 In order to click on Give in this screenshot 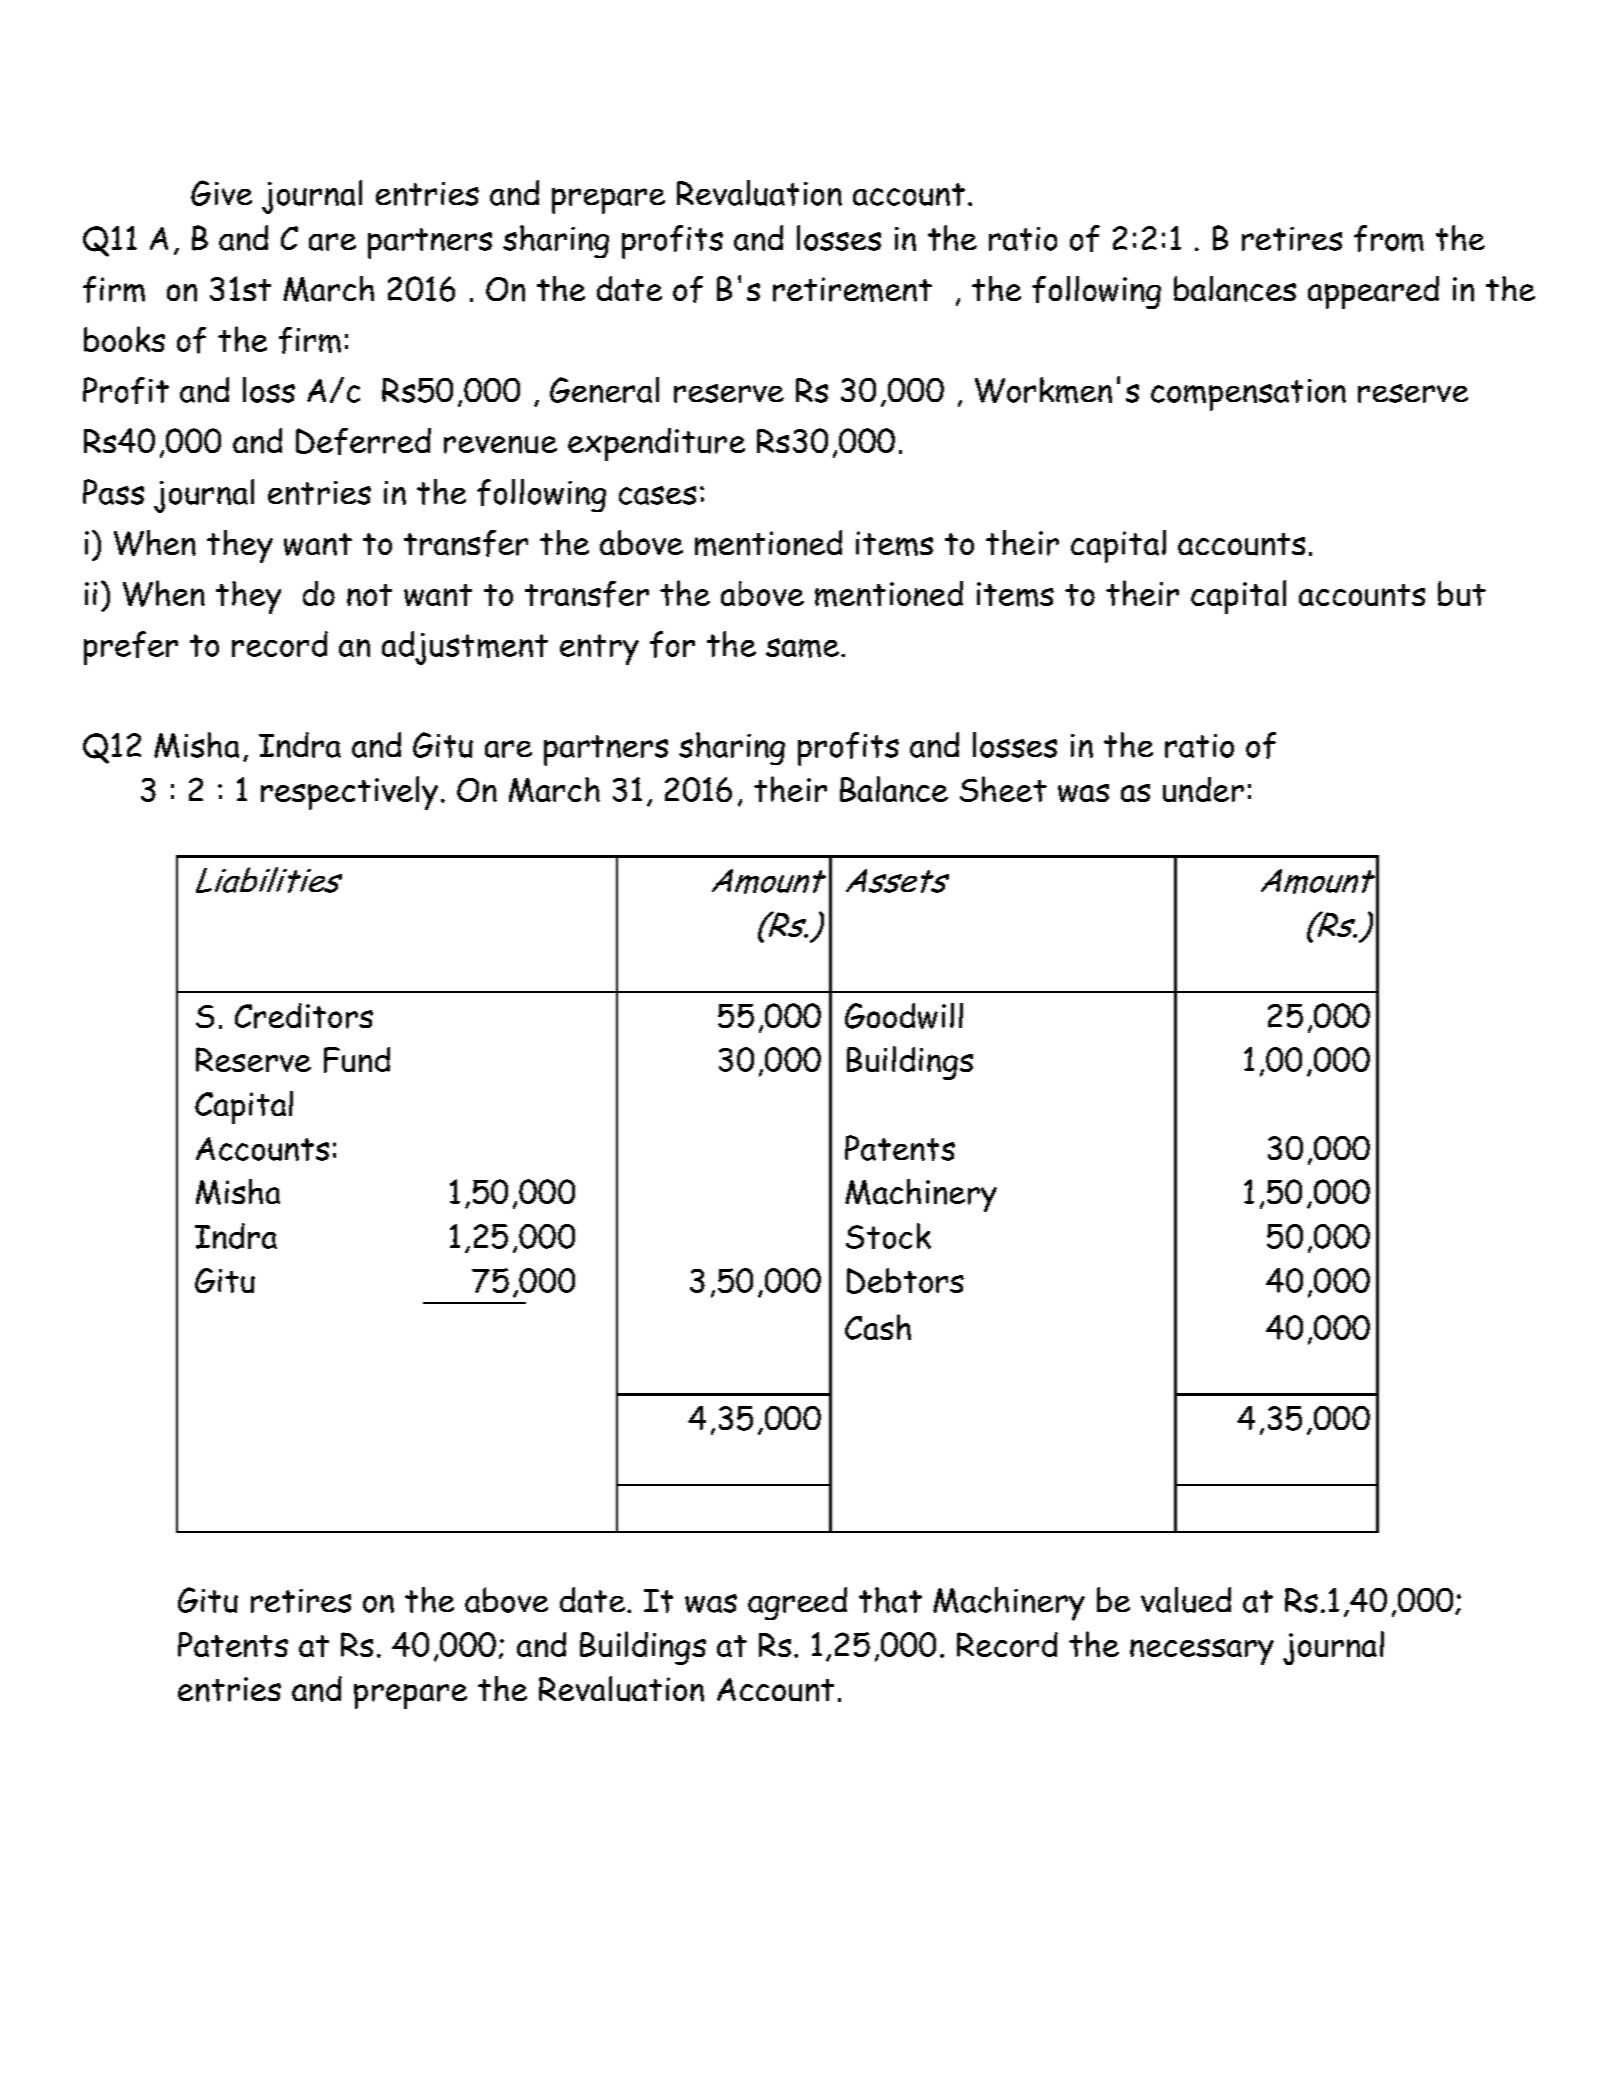, I will do `click(221, 193)`.
